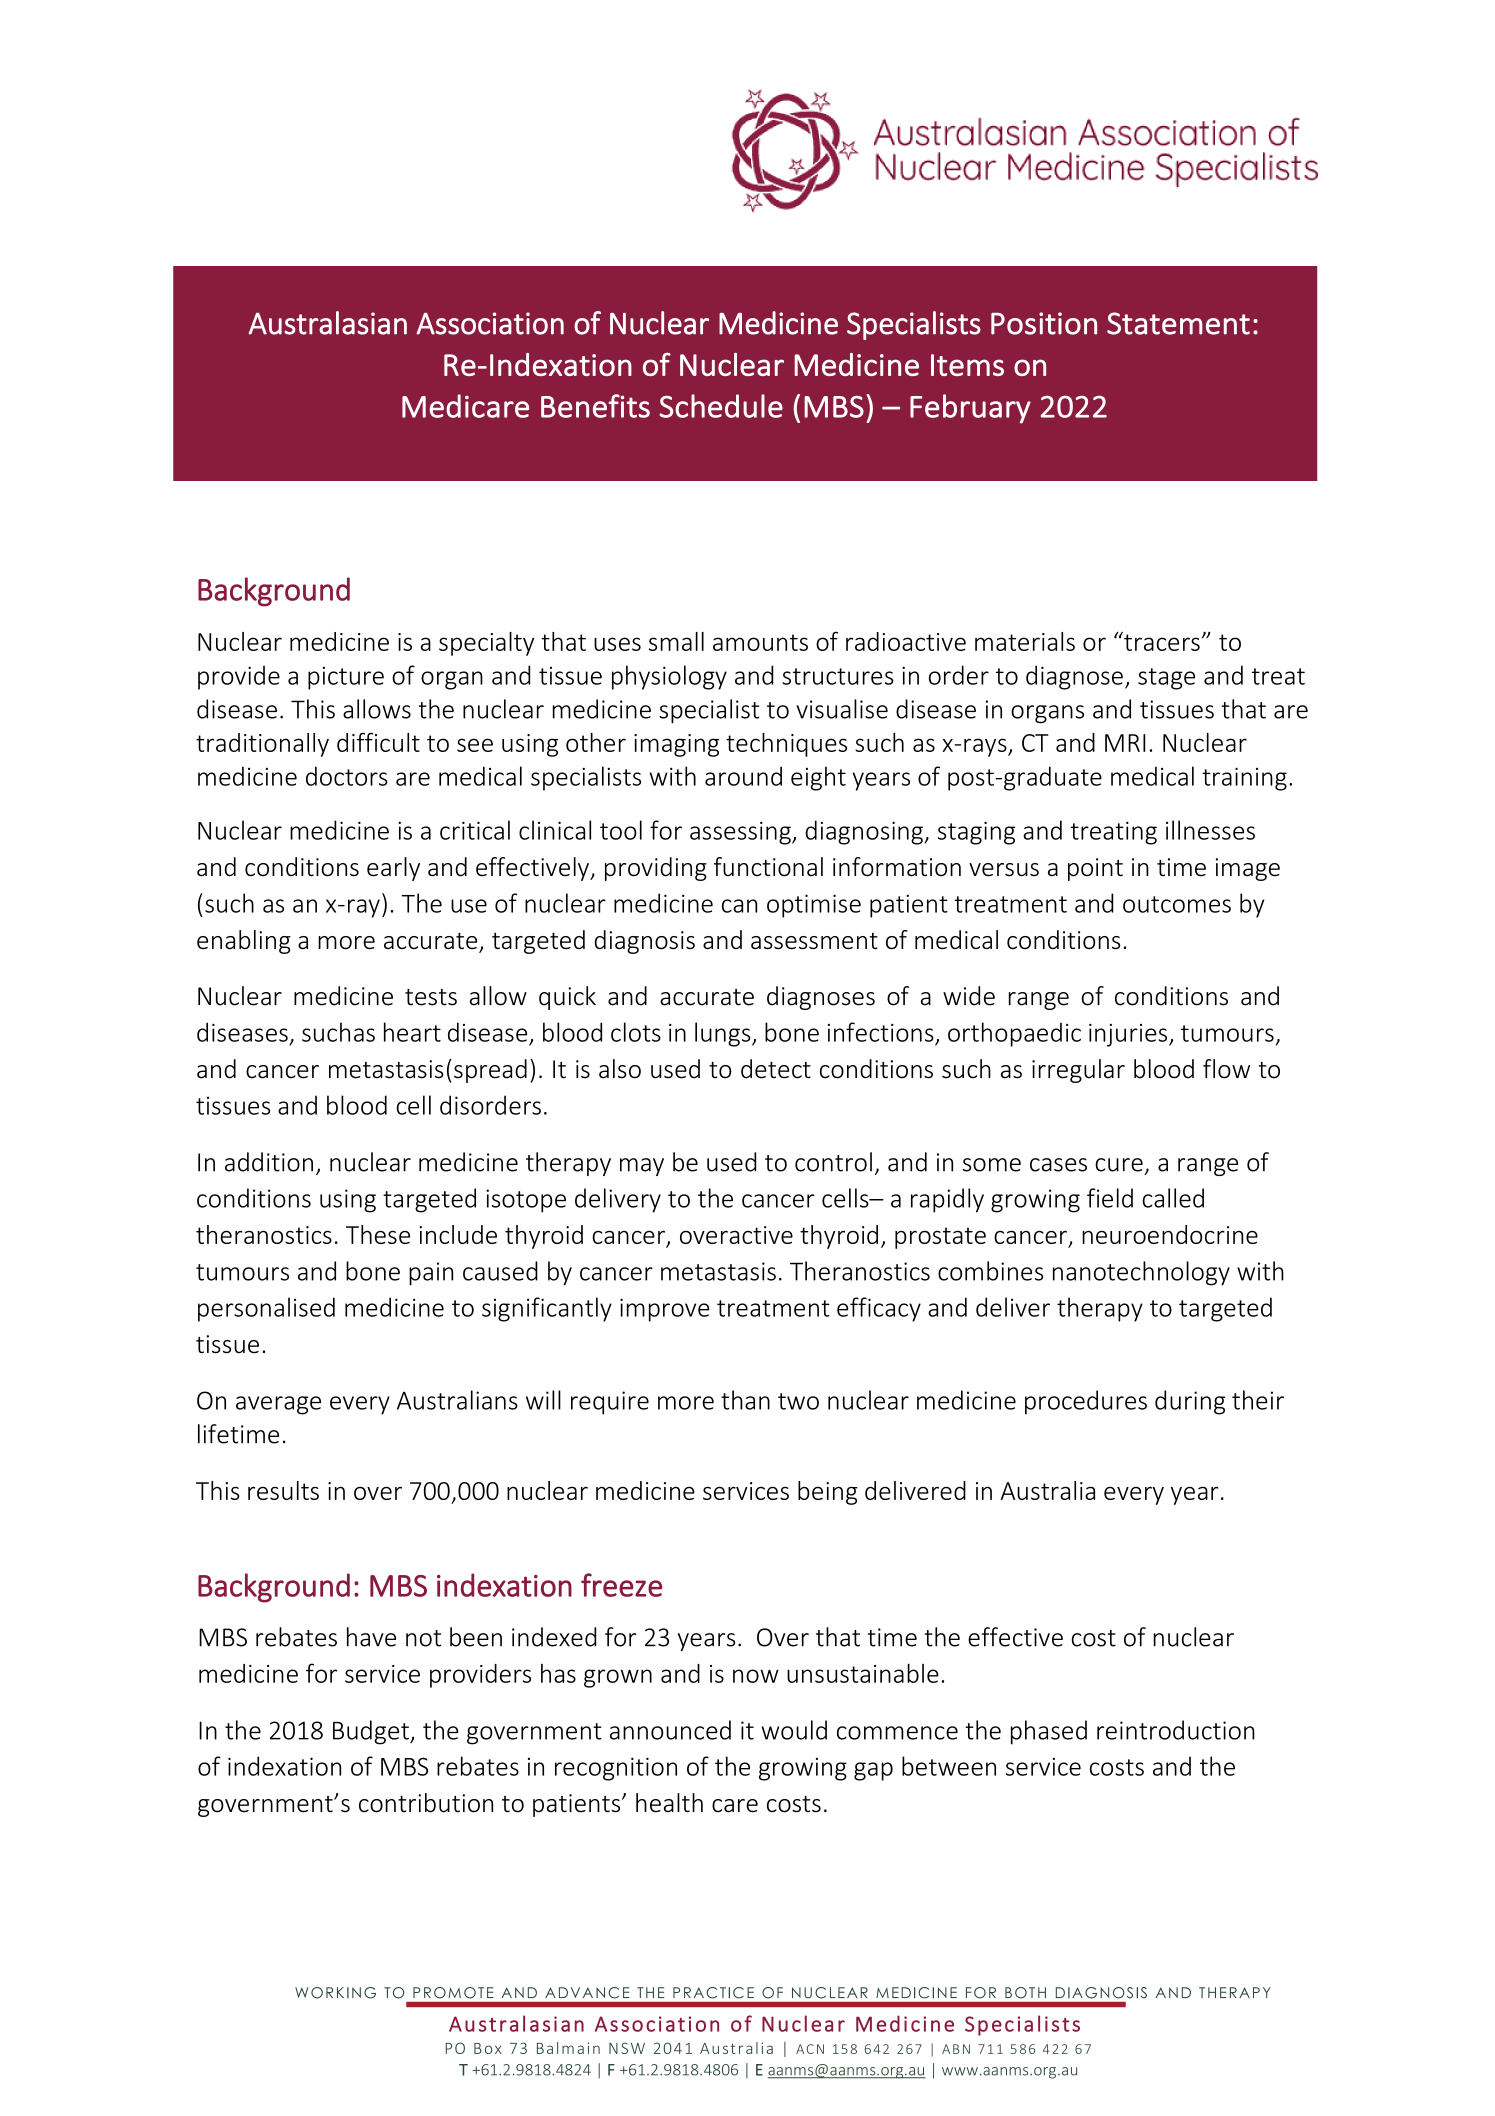  Describe the element at coordinates (1095, 869) in the document. I see `point` at that location.
